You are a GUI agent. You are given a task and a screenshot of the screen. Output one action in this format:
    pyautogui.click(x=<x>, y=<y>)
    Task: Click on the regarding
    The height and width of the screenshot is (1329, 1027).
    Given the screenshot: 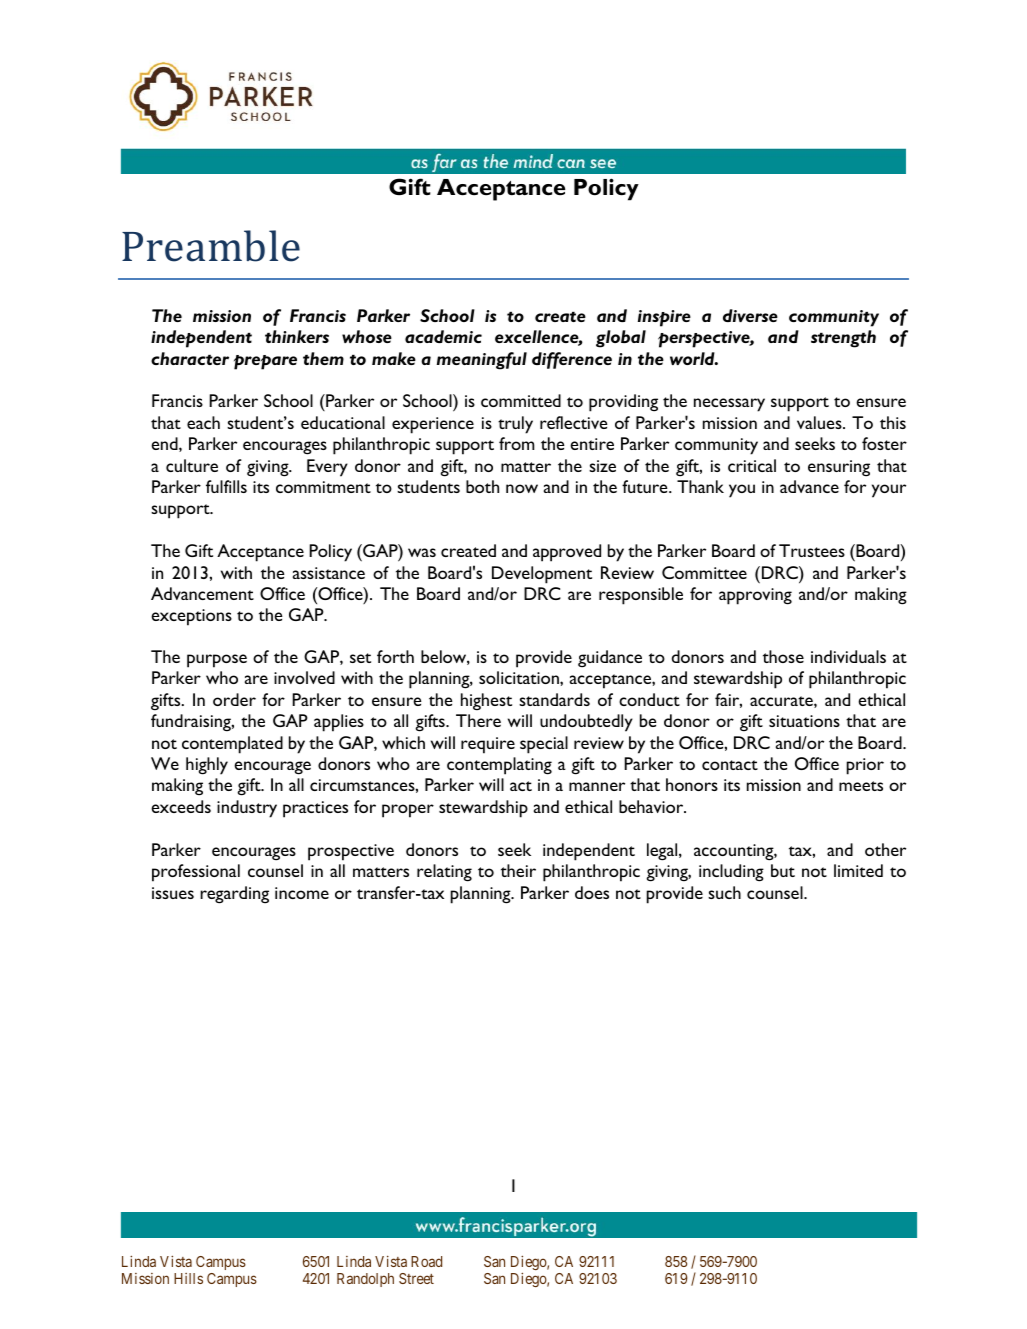 What is the action you would take?
    pyautogui.click(x=234, y=895)
